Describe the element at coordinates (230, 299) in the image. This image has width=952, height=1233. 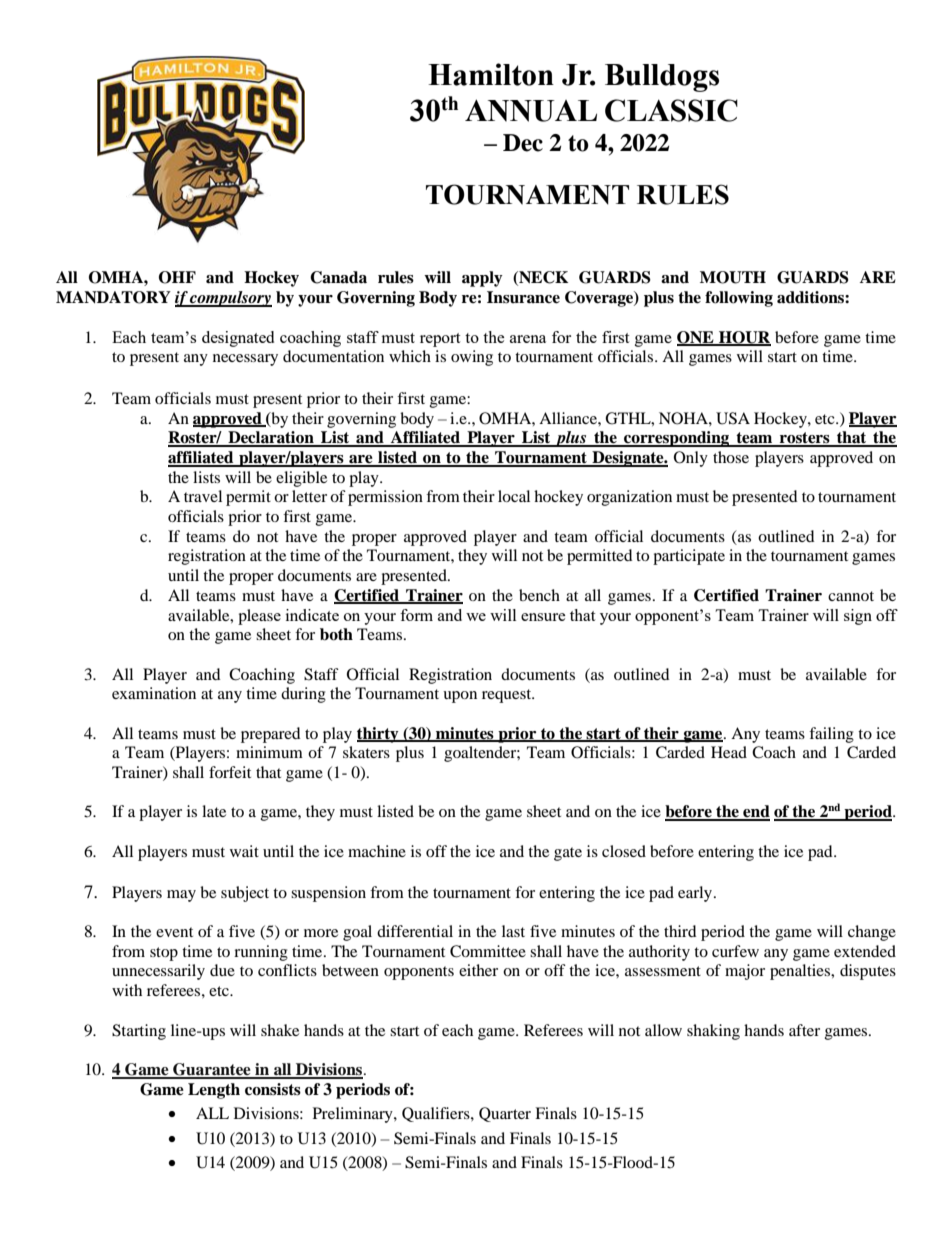
I see `compulsory` at that location.
